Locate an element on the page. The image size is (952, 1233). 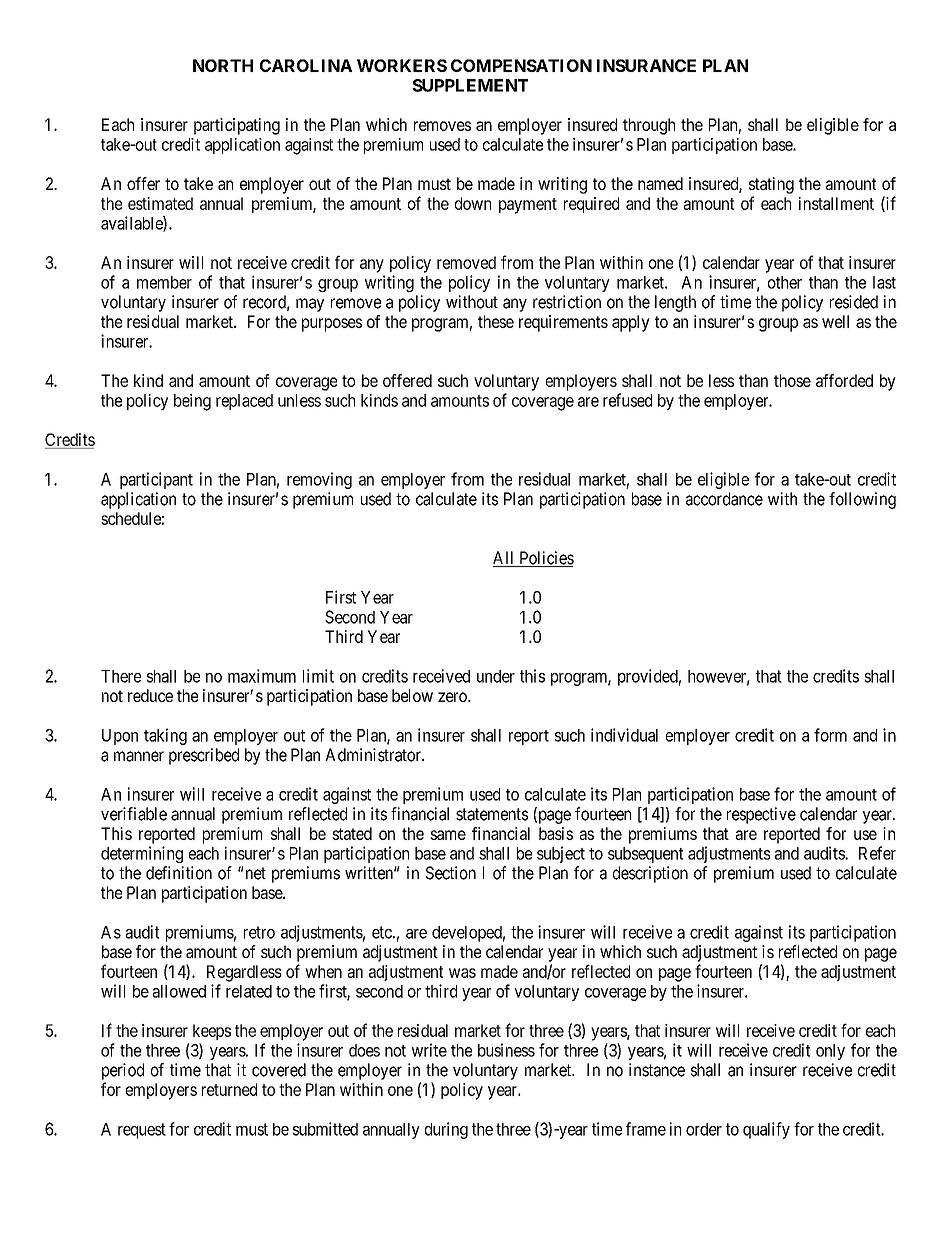
these is located at coordinates (496, 321).
